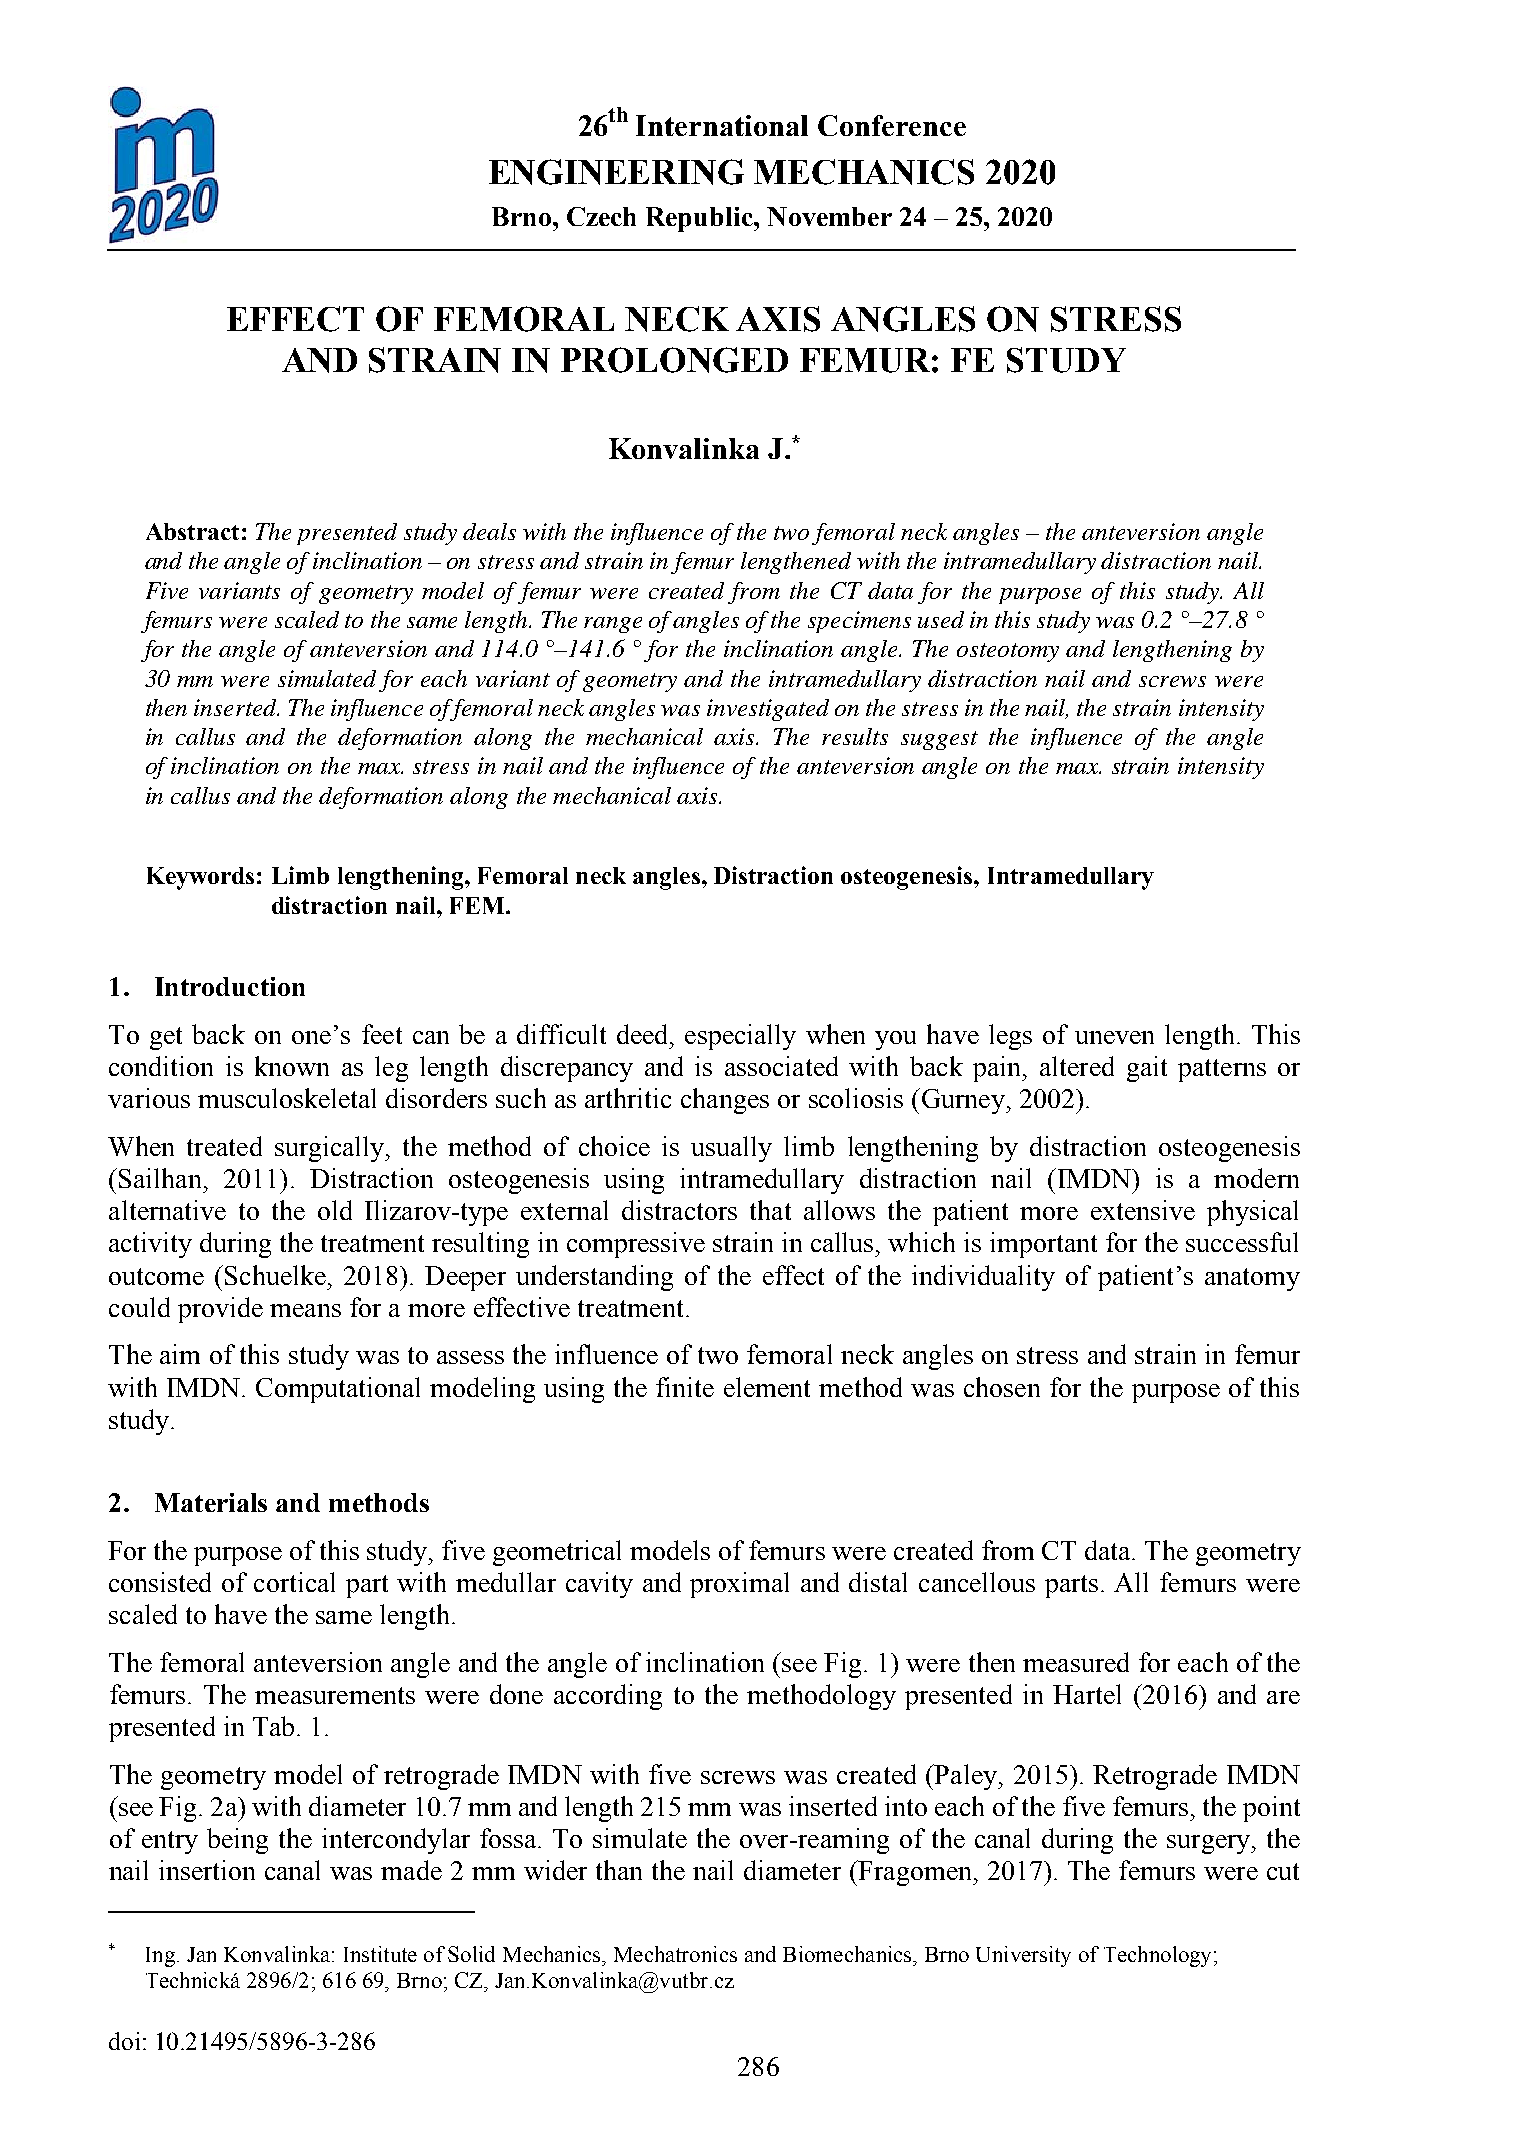 This screenshot has width=1517, height=2146. I want to click on Czech, so click(601, 216).
